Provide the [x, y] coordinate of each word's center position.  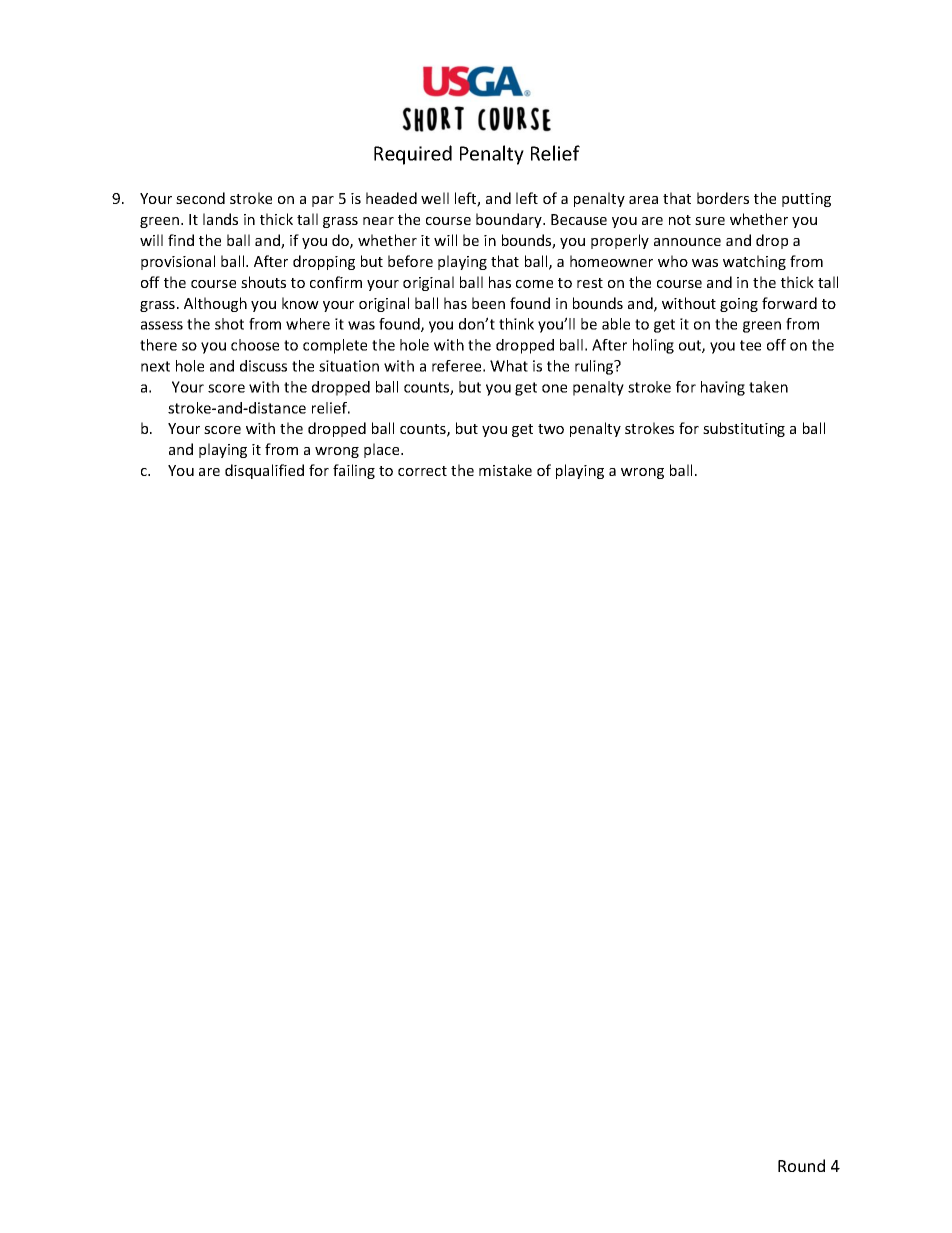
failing [354, 471]
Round [801, 1165]
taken [768, 387]
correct [422, 471]
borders [723, 198]
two [551, 429]
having [723, 388]
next [155, 366]
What [509, 366]
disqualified [264, 471]
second [200, 198]
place [383, 450]
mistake [505, 470]
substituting [744, 429]
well [435, 198]
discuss [263, 366]
